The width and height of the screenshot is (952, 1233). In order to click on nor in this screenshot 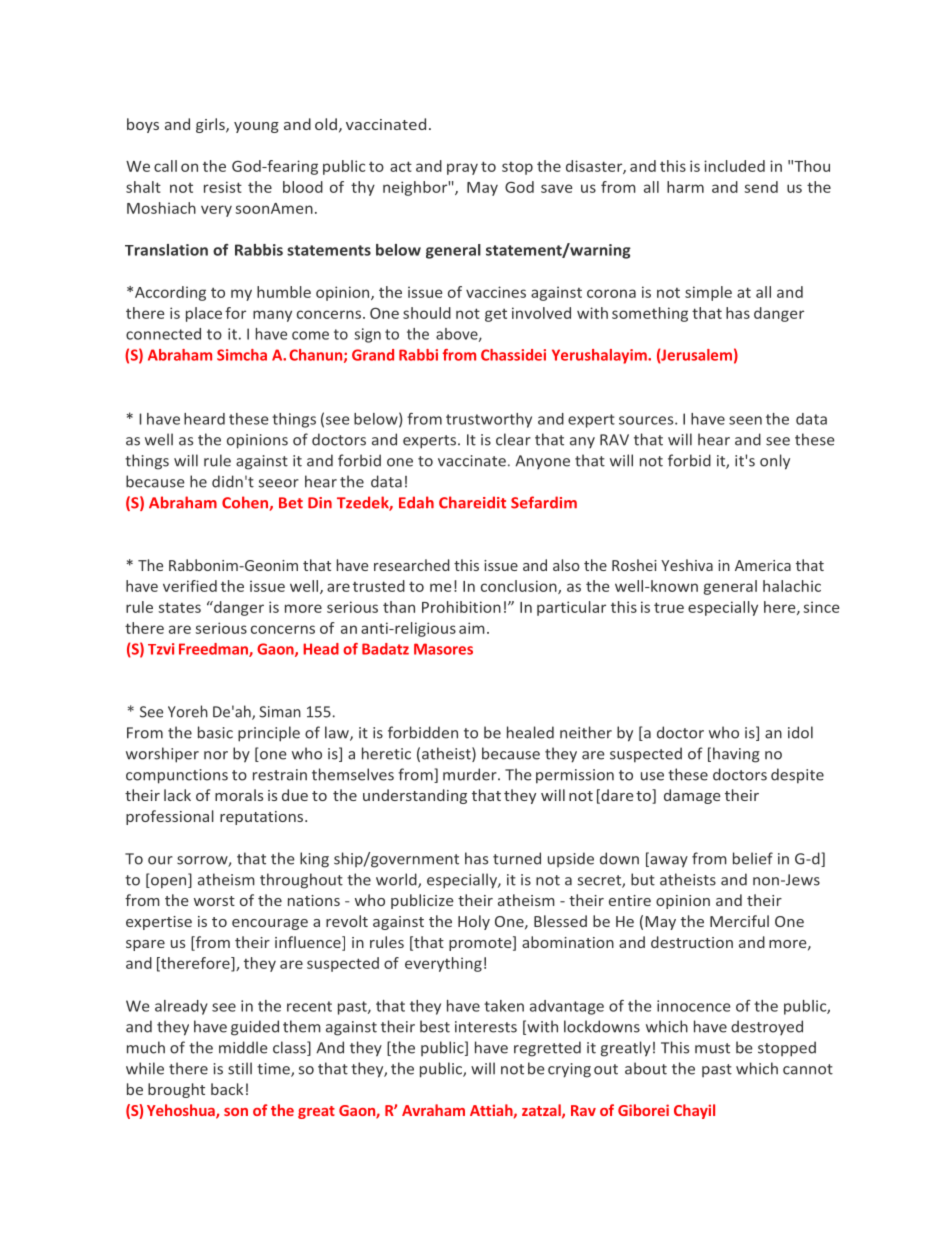, I will do `click(216, 755)`.
